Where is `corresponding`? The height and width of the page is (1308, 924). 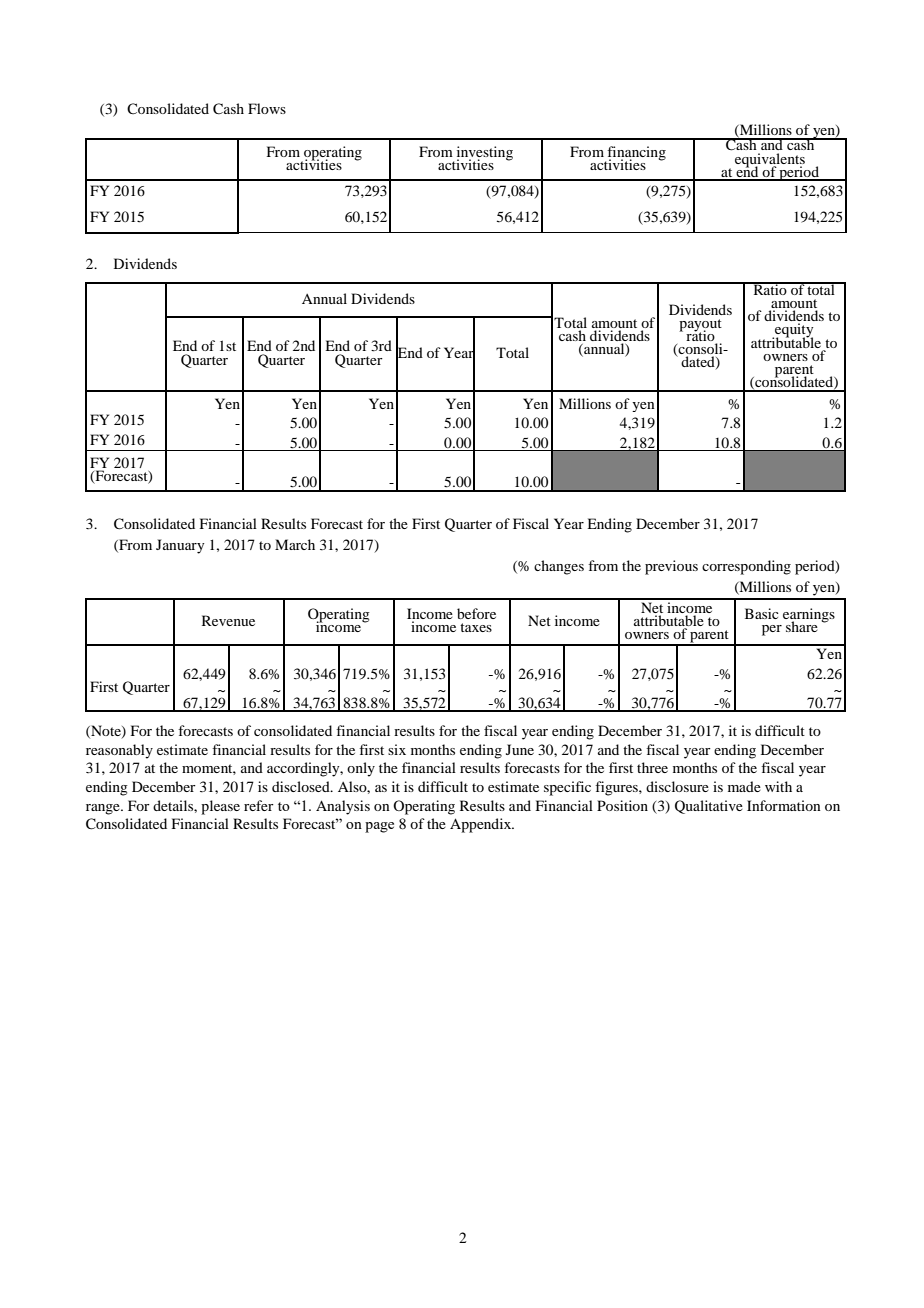
corresponding is located at coordinates (746, 567).
